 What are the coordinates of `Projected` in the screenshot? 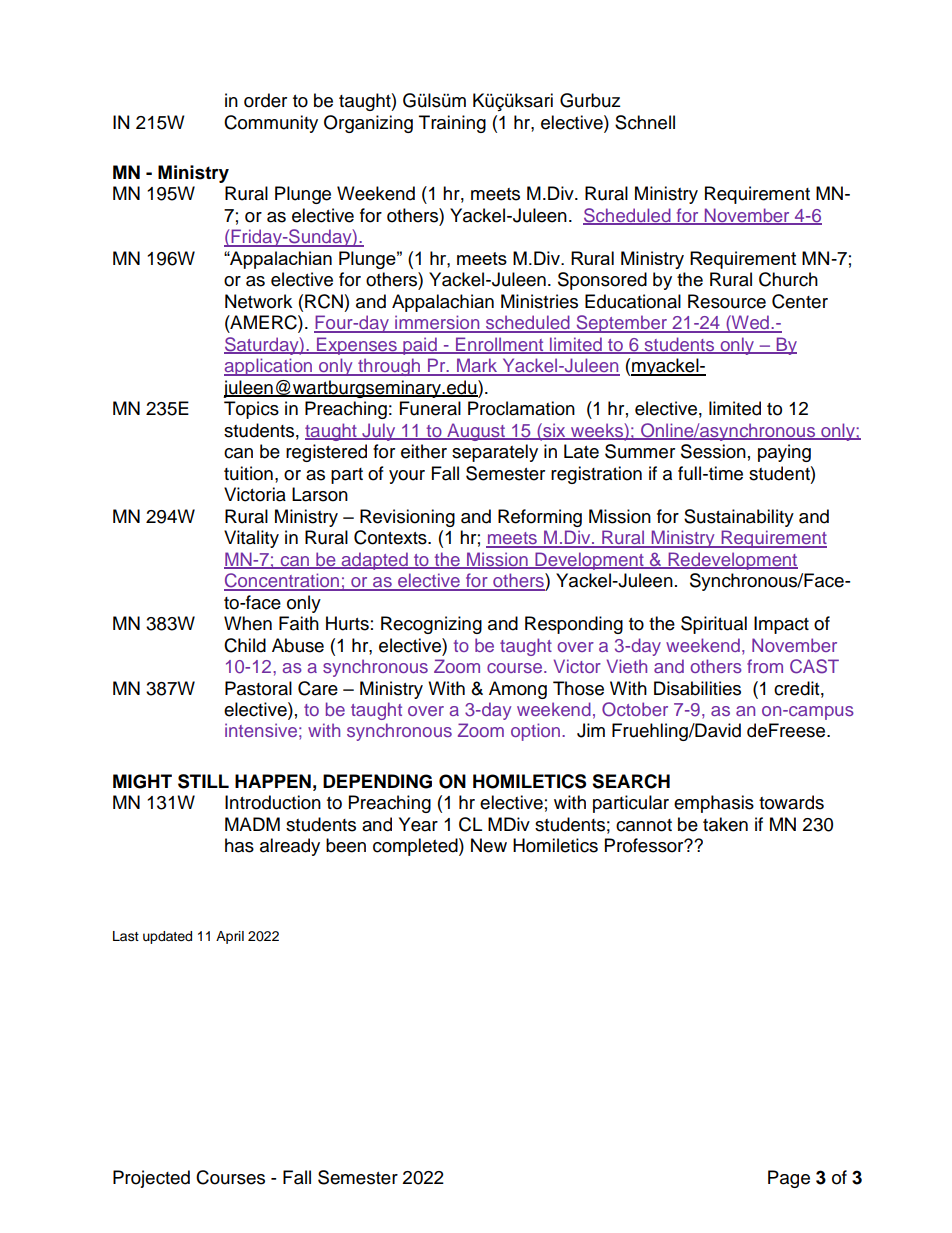 It's located at (151, 1179).
